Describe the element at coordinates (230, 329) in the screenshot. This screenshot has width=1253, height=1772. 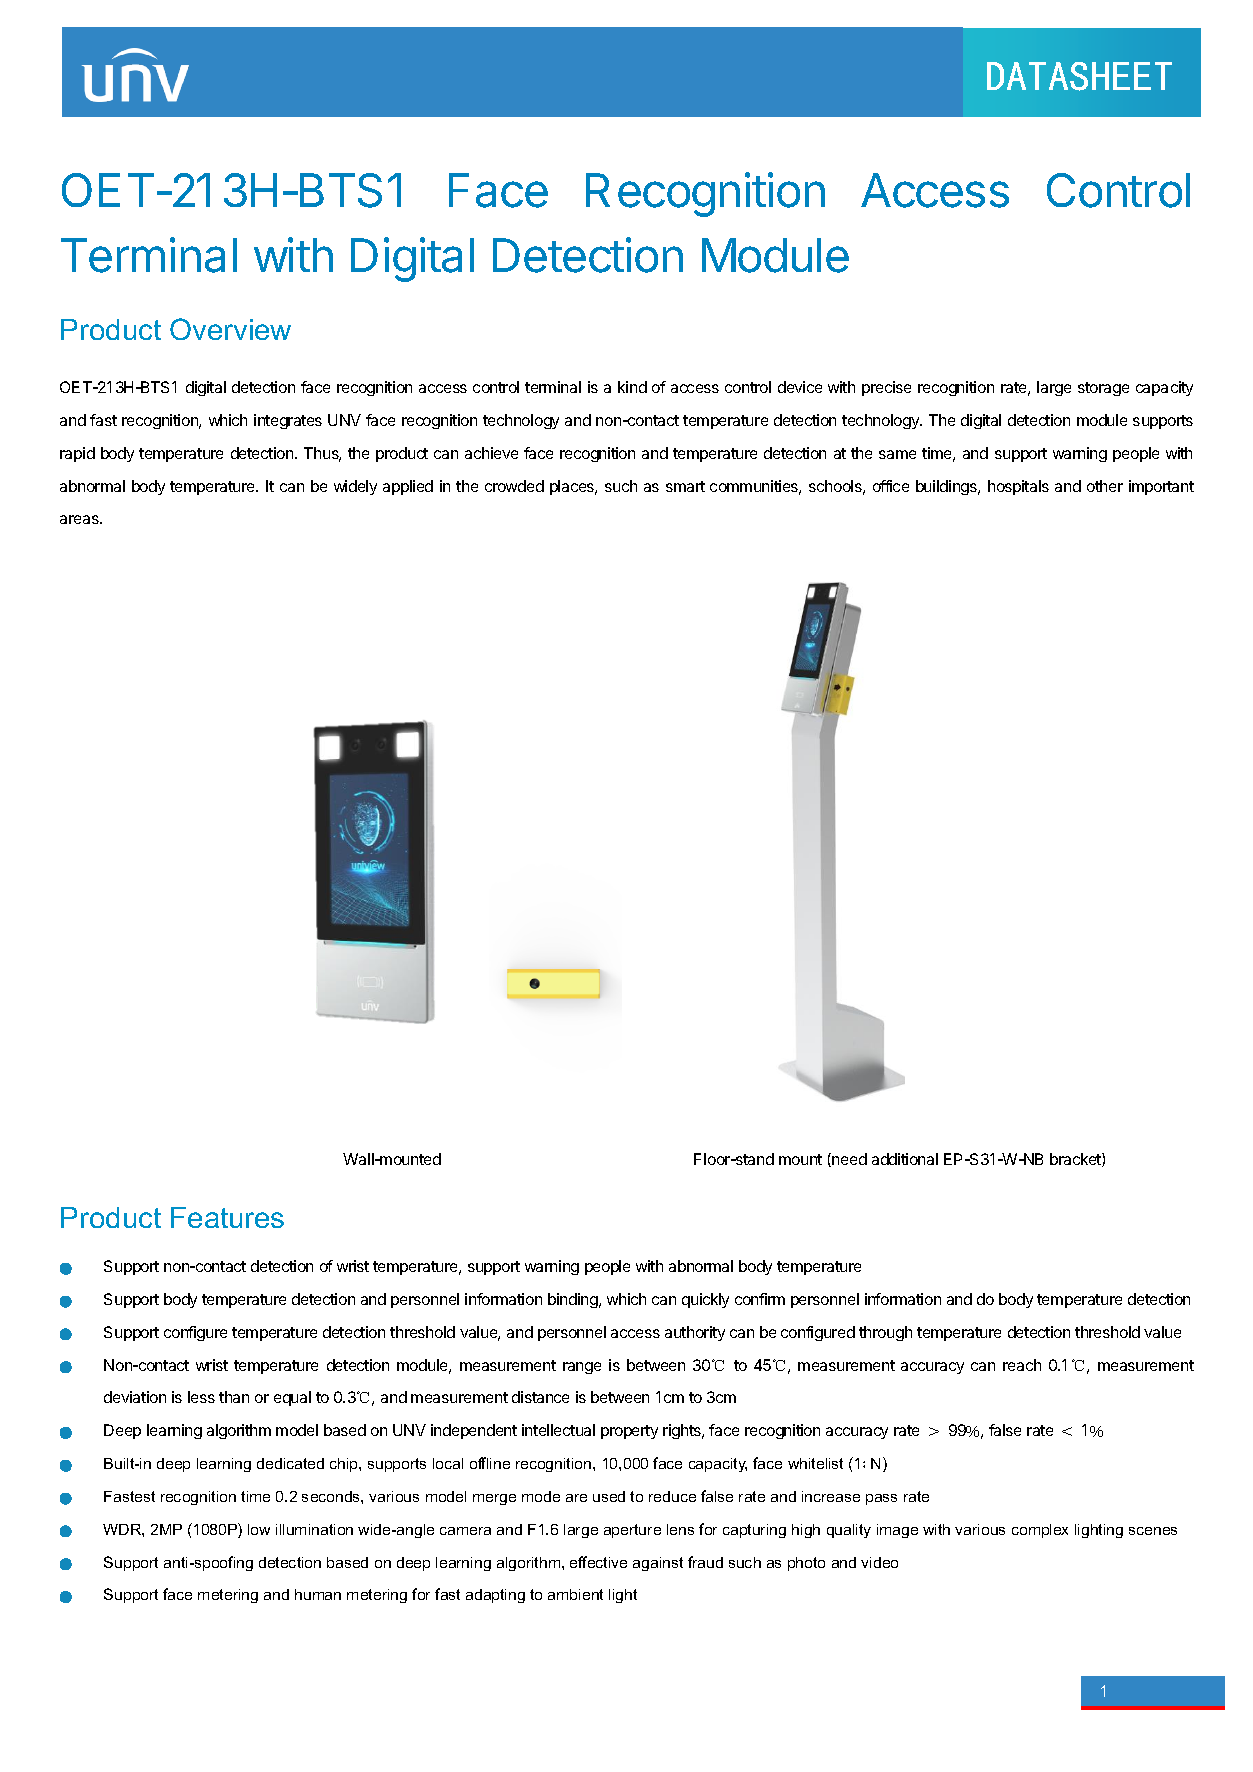
I see `Overview` at that location.
